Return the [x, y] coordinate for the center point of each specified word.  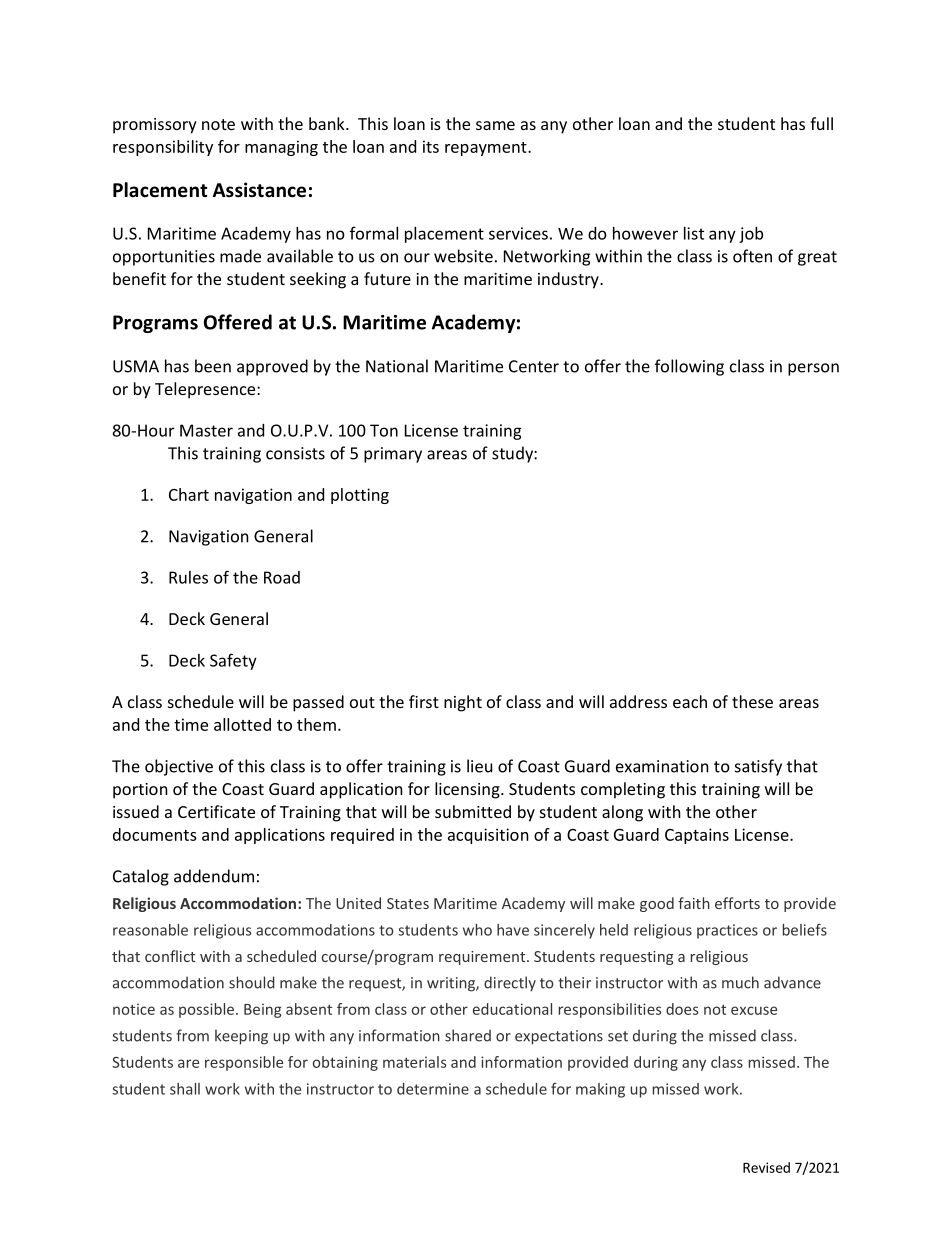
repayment [487, 149]
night [463, 703]
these [752, 701]
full [821, 123]
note [218, 124]
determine [433, 1089]
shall [185, 1089]
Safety [233, 661]
